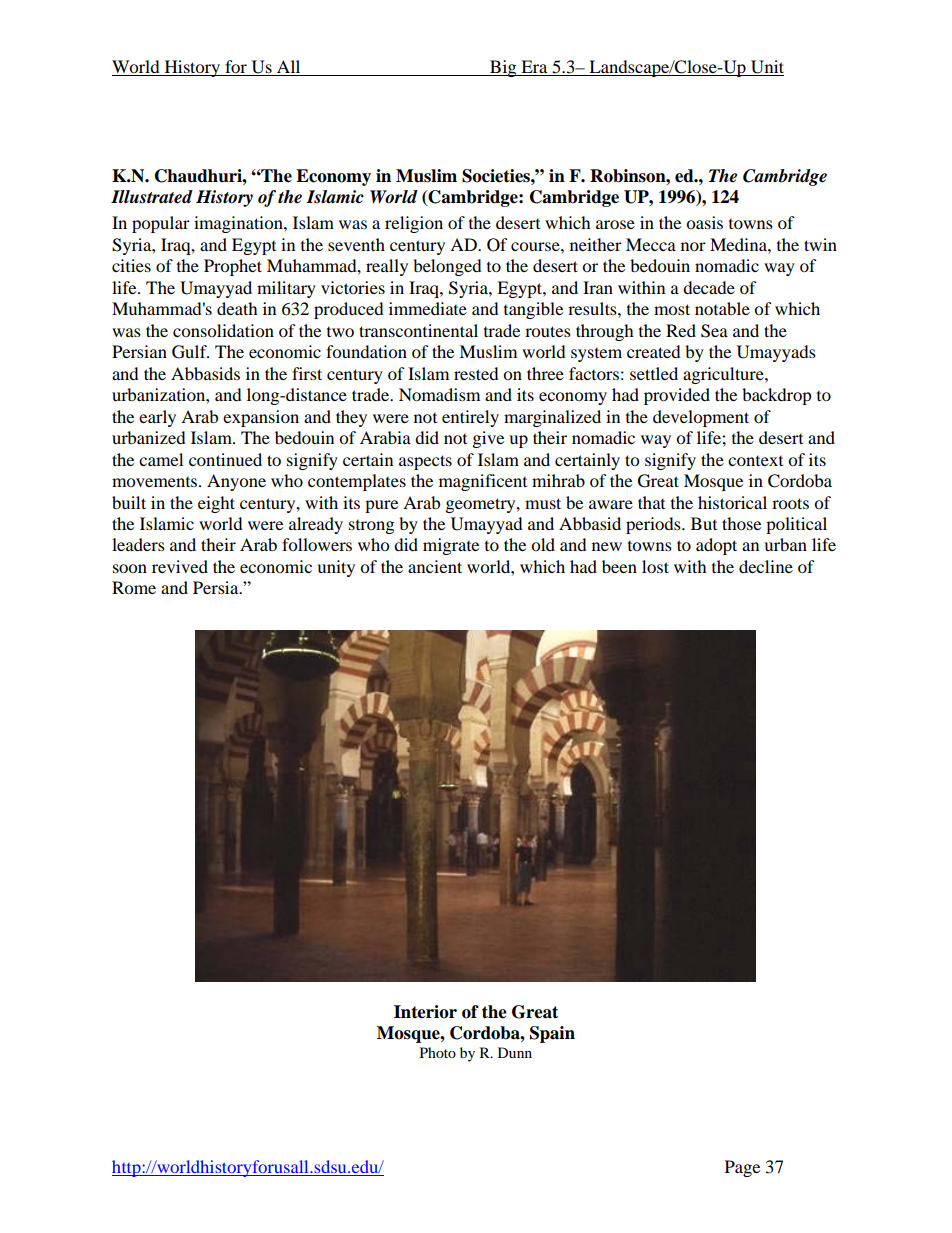  Describe the element at coordinates (152, 197) in the screenshot. I see `Illustrated` at that location.
